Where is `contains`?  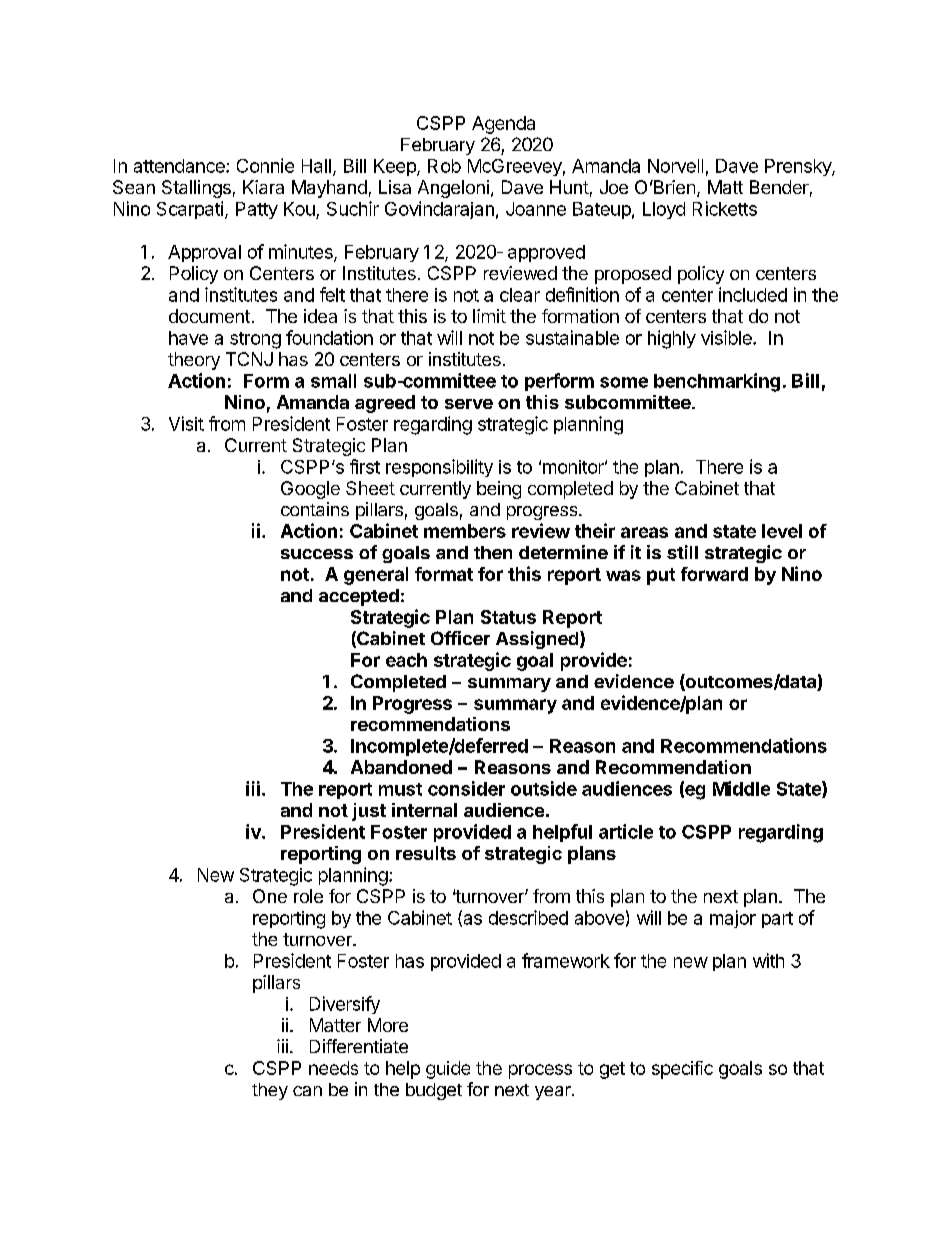
contains is located at coordinates (315, 509).
